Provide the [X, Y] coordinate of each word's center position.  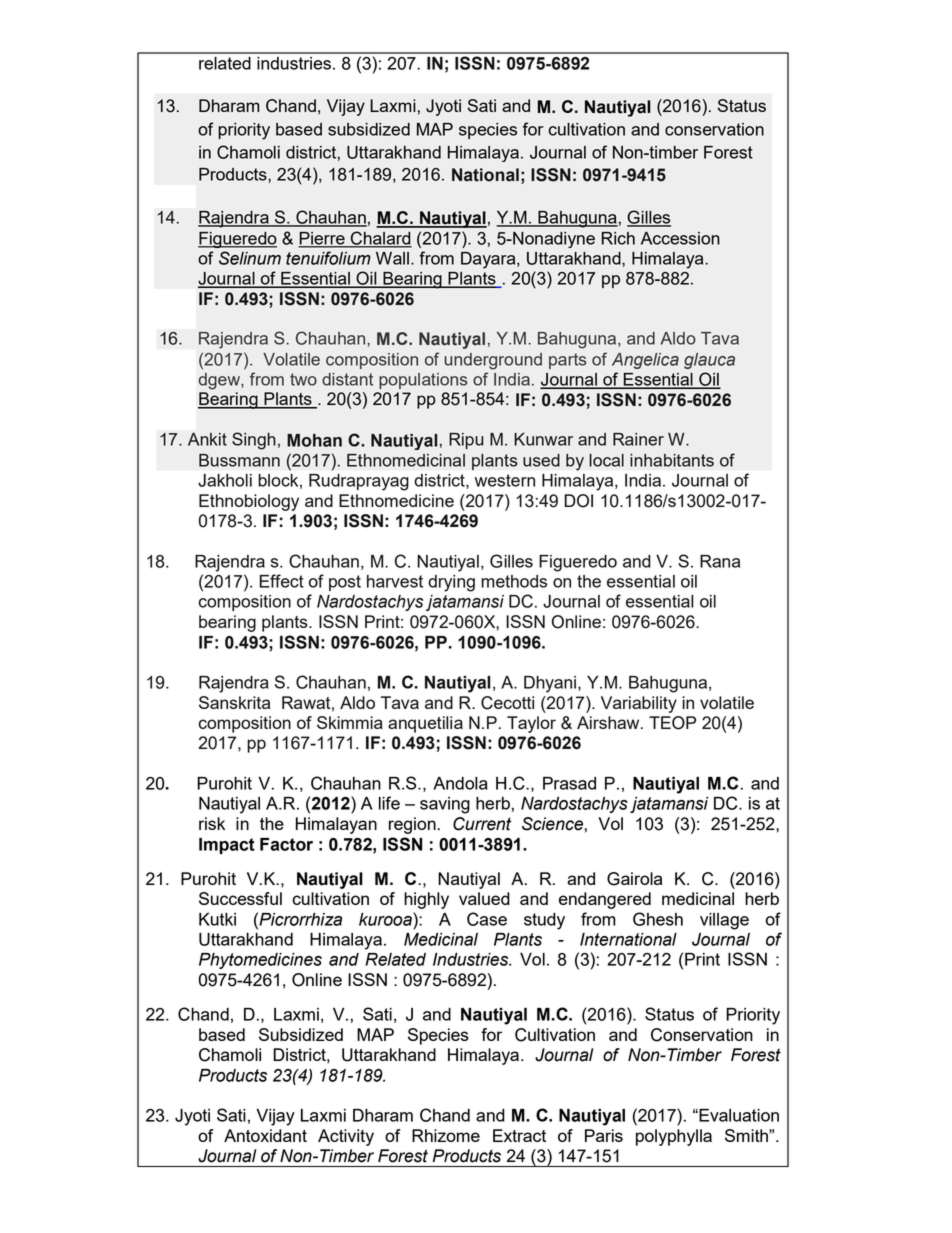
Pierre [322, 239]
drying [451, 583]
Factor [286, 844]
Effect [282, 581]
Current [482, 824]
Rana [720, 561]
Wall [392, 258]
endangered [605, 900]
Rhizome [446, 1135]
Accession [680, 238]
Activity [346, 1137]
